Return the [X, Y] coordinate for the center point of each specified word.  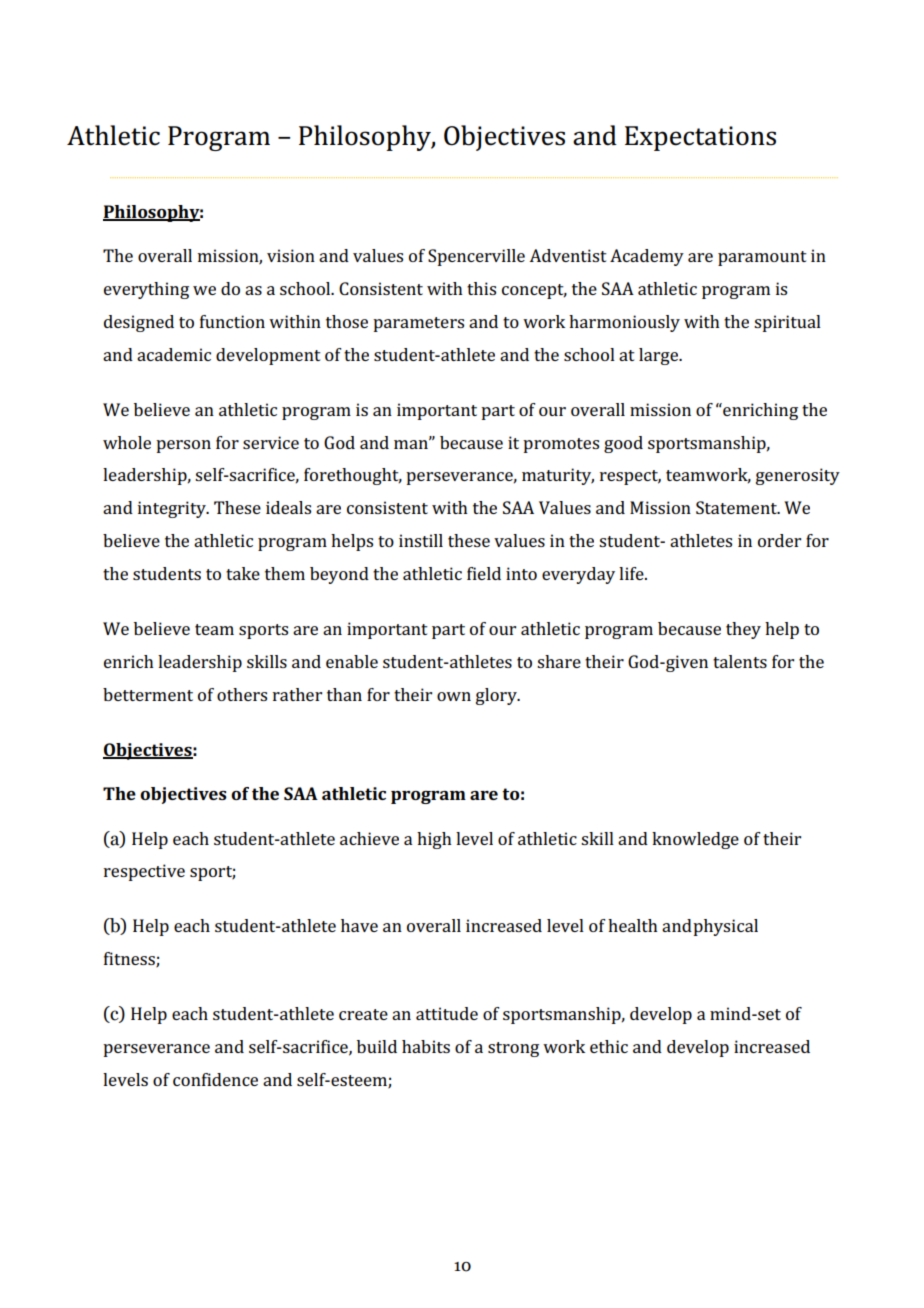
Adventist [568, 255]
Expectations [700, 138]
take [243, 573]
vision [291, 255]
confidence [215, 1079]
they [743, 630]
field [484, 573]
